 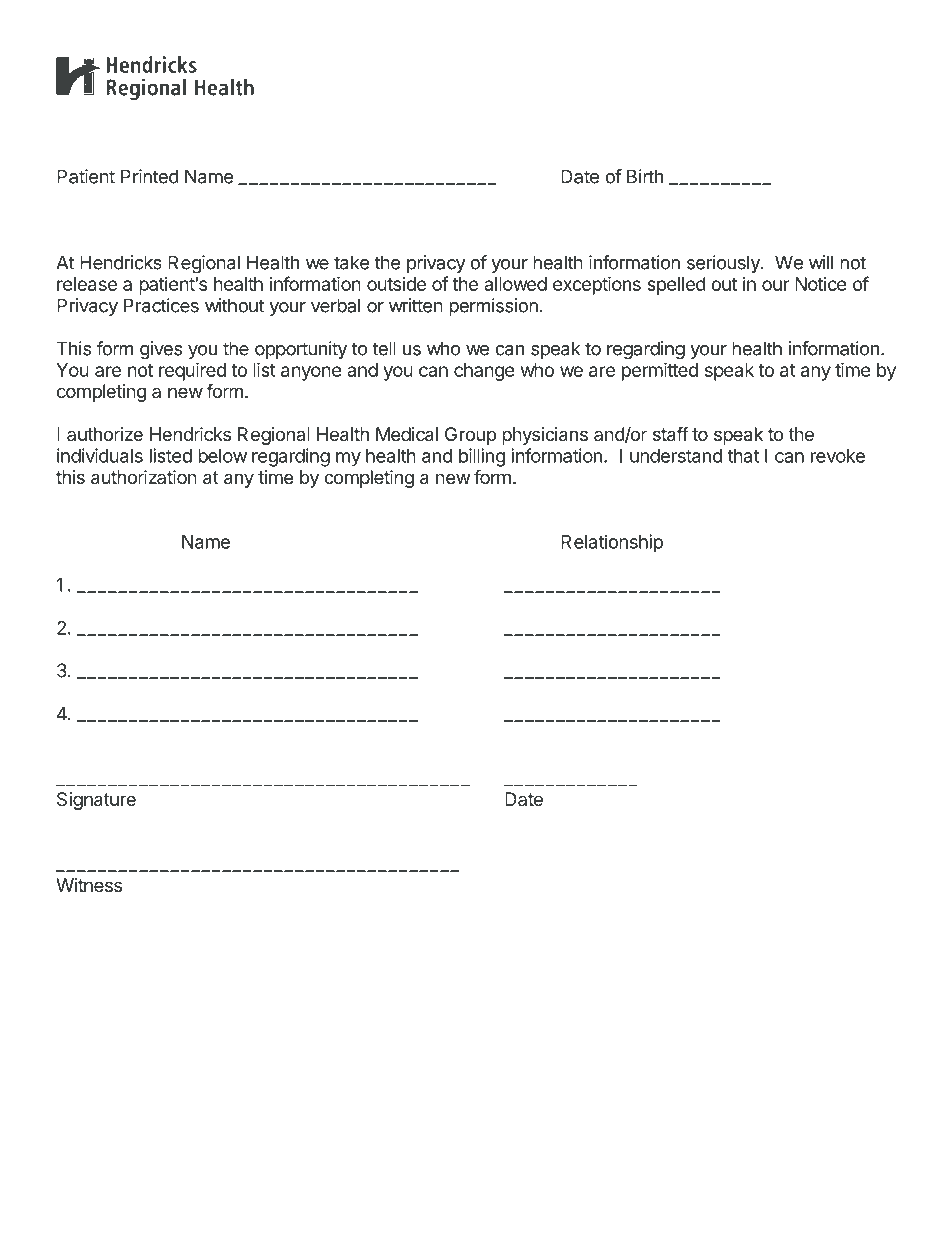 I want to click on Group, so click(x=470, y=436).
